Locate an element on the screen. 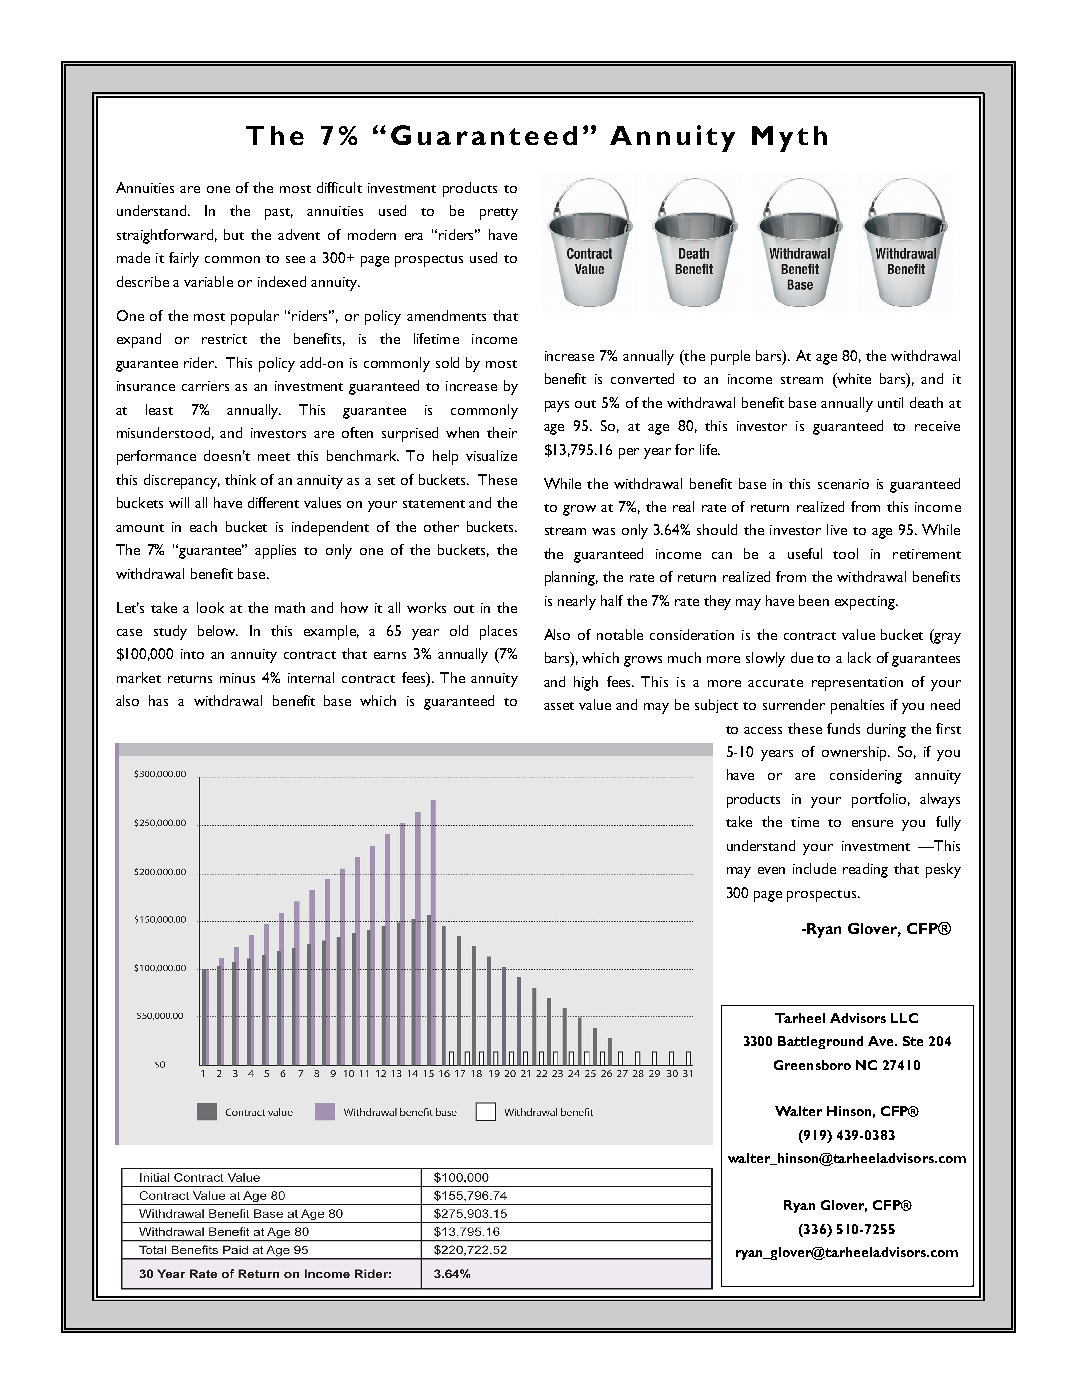 Image resolution: width=1077 pixels, height=1394 pixels. pretty is located at coordinates (499, 214).
